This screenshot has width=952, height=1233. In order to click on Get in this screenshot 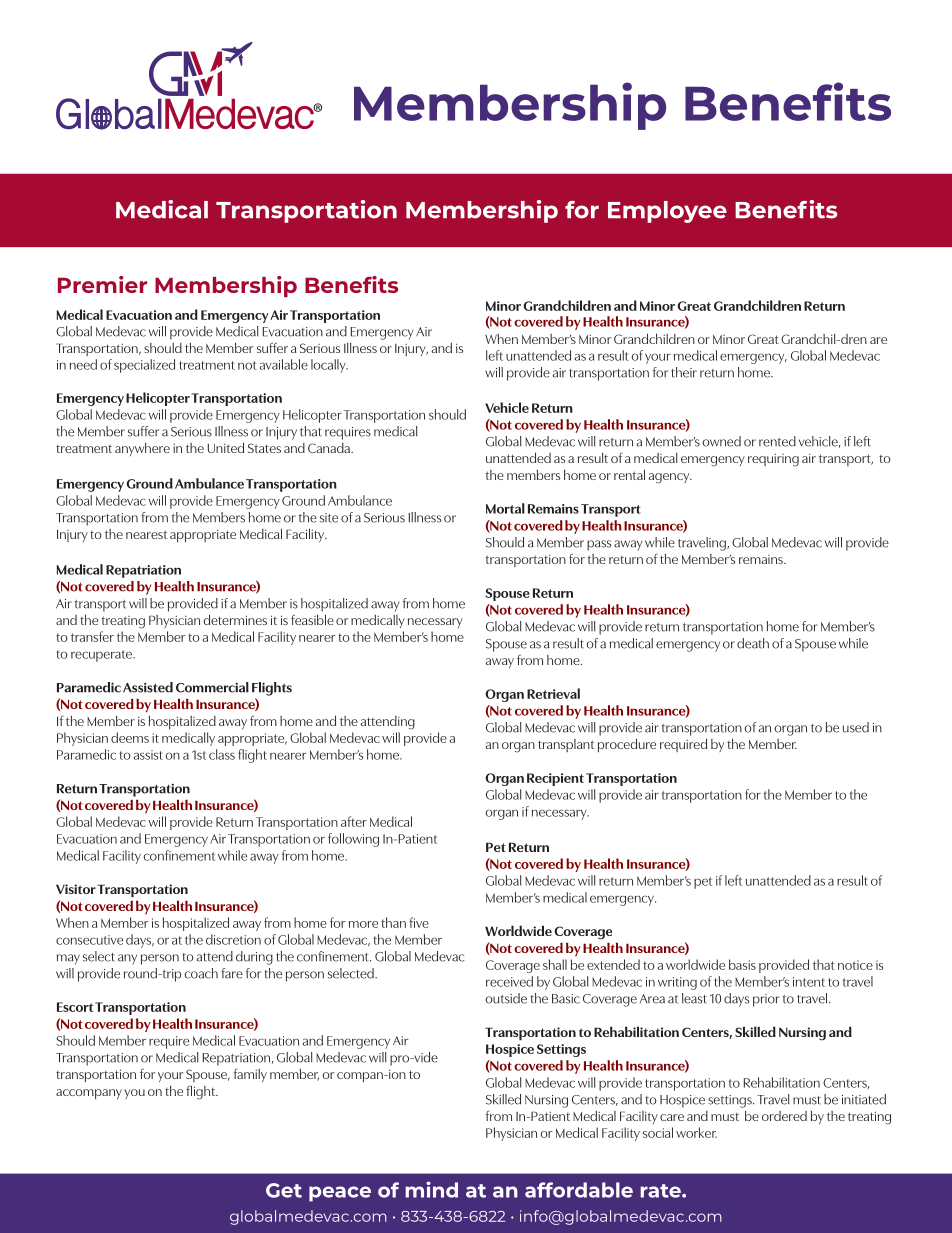, I will do `click(284, 1190)`.
